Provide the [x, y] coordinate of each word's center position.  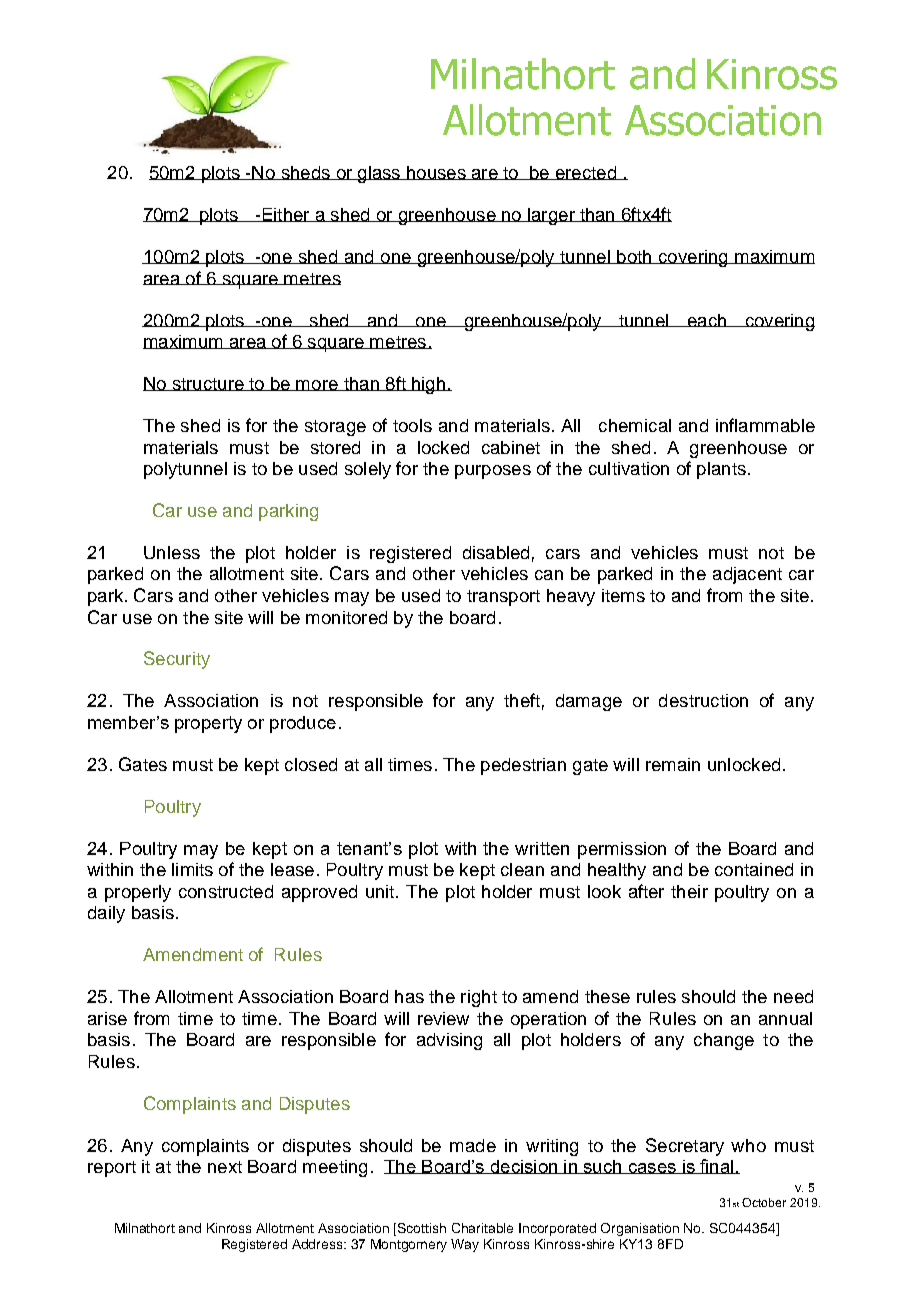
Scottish [422, 1228]
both [634, 257]
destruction [703, 700]
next [225, 1167]
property [208, 724]
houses [436, 173]
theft [522, 700]
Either [286, 215]
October [764, 1202]
